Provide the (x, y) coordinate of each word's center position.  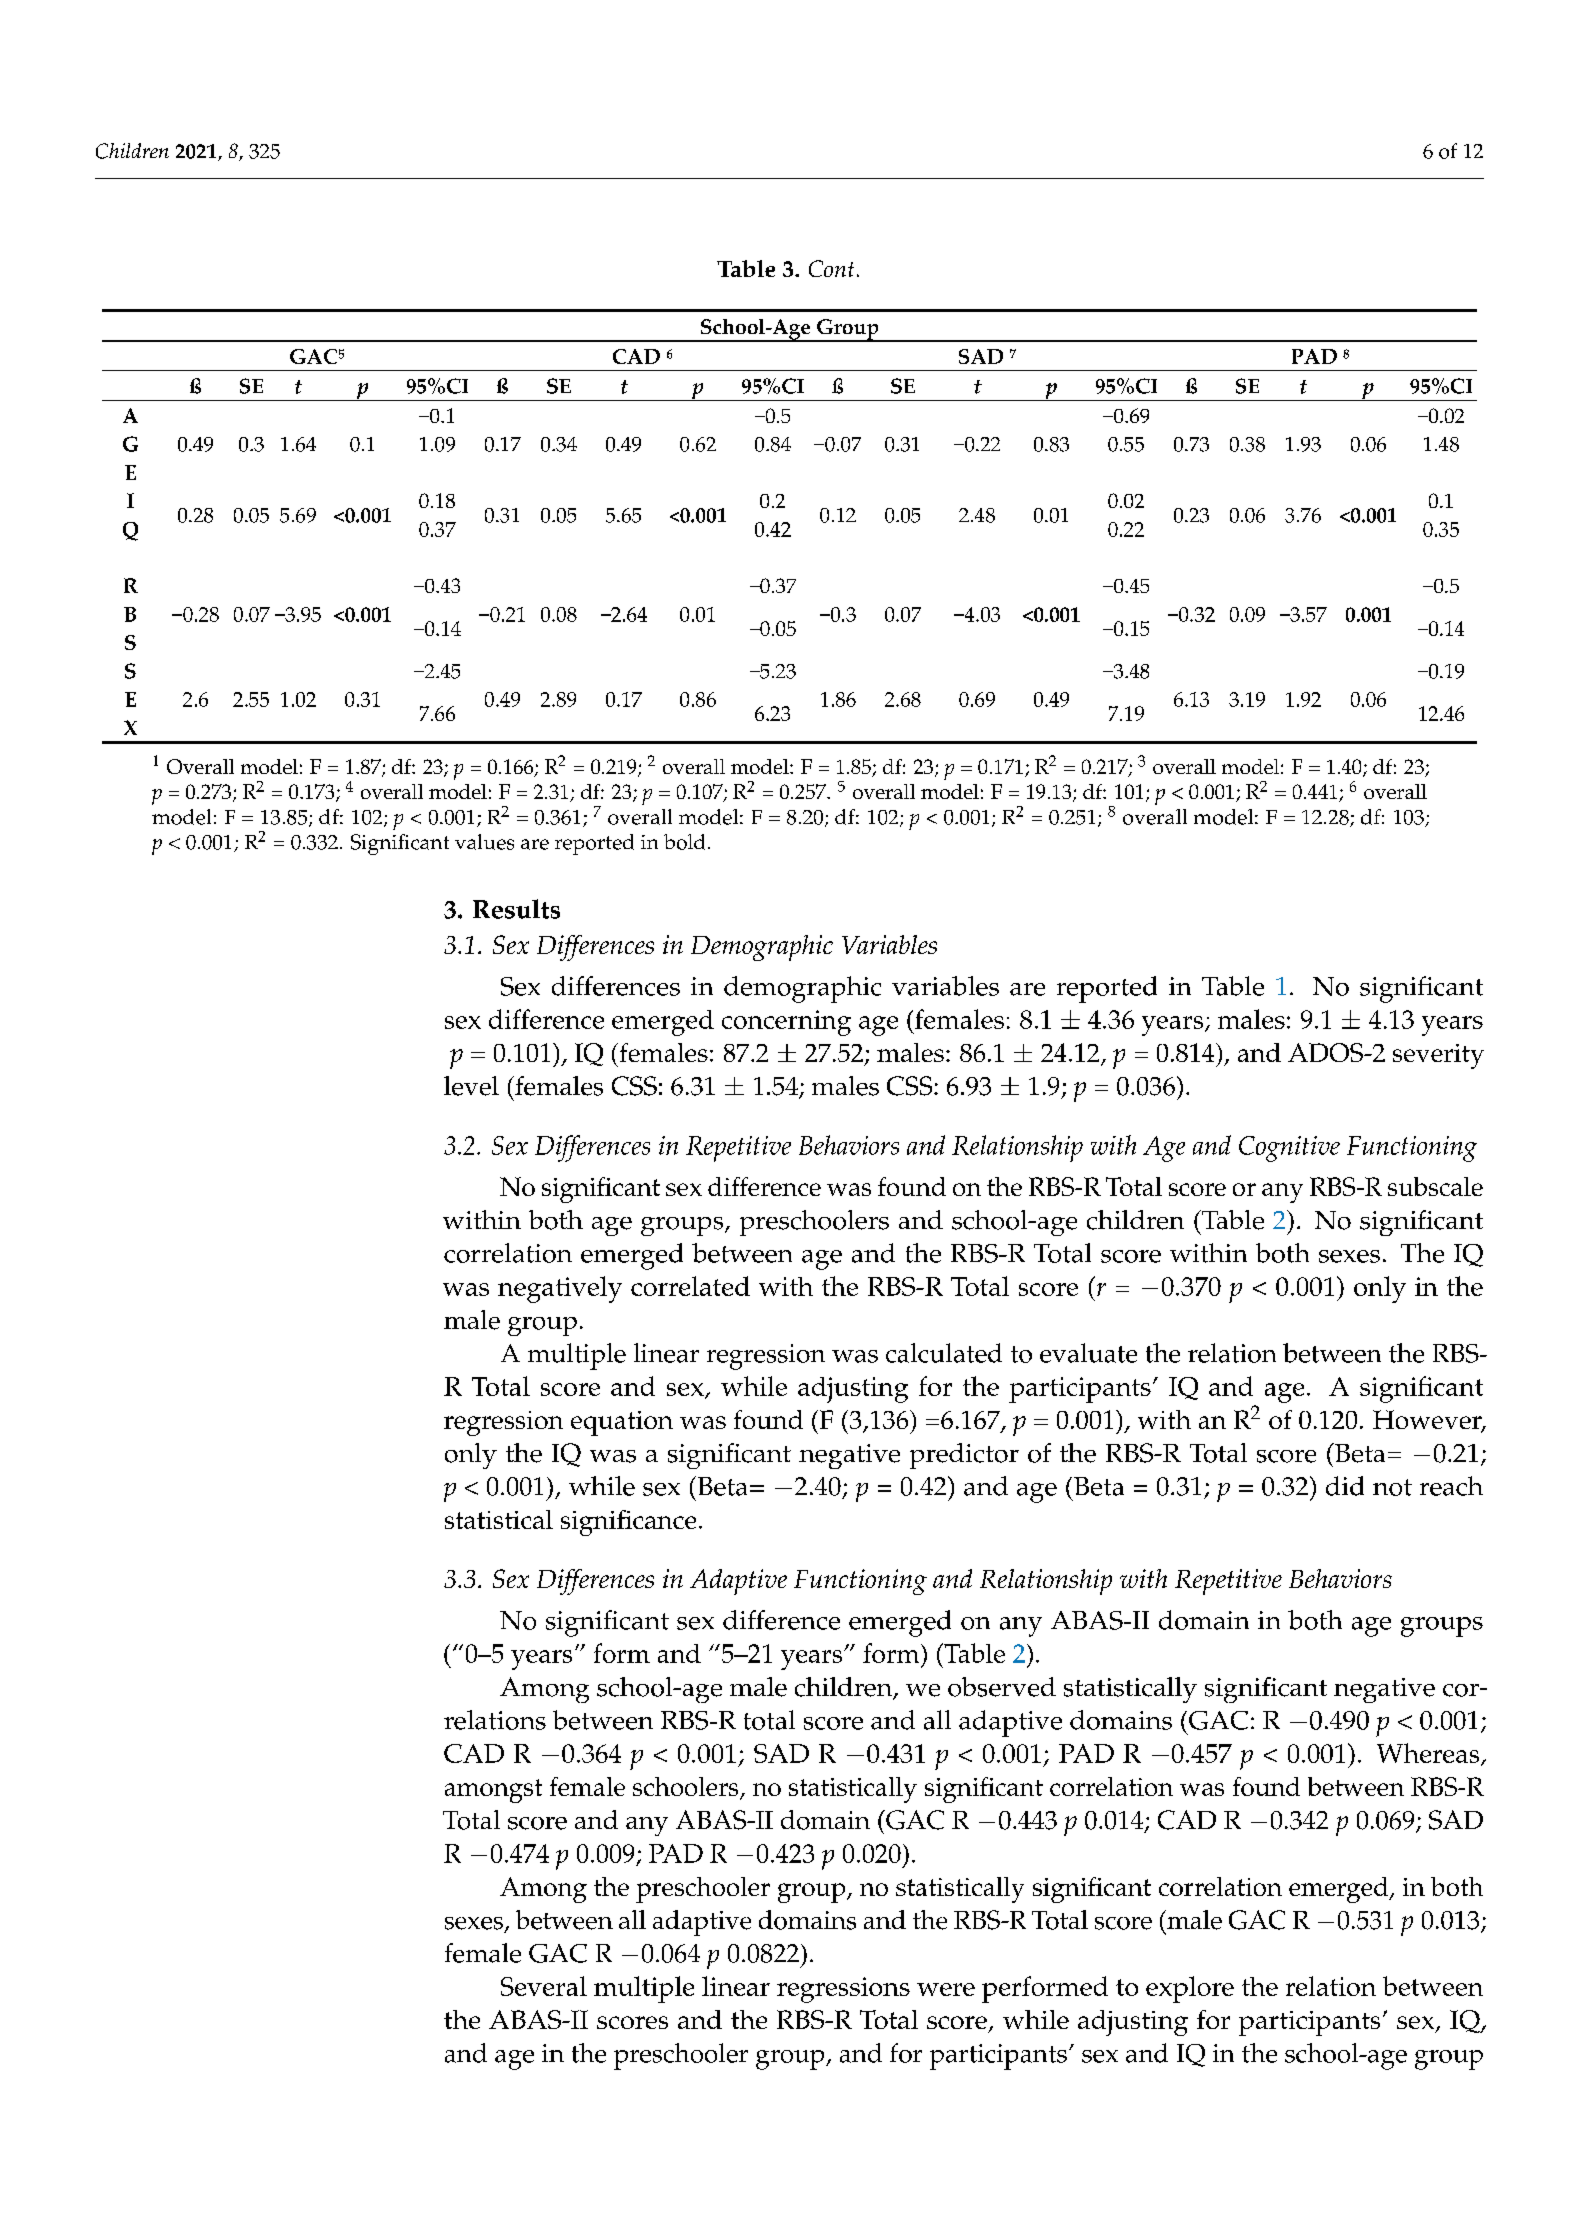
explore (1190, 1989)
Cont (831, 268)
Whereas (1429, 1754)
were (946, 1989)
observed (1002, 1687)
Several (544, 1986)
